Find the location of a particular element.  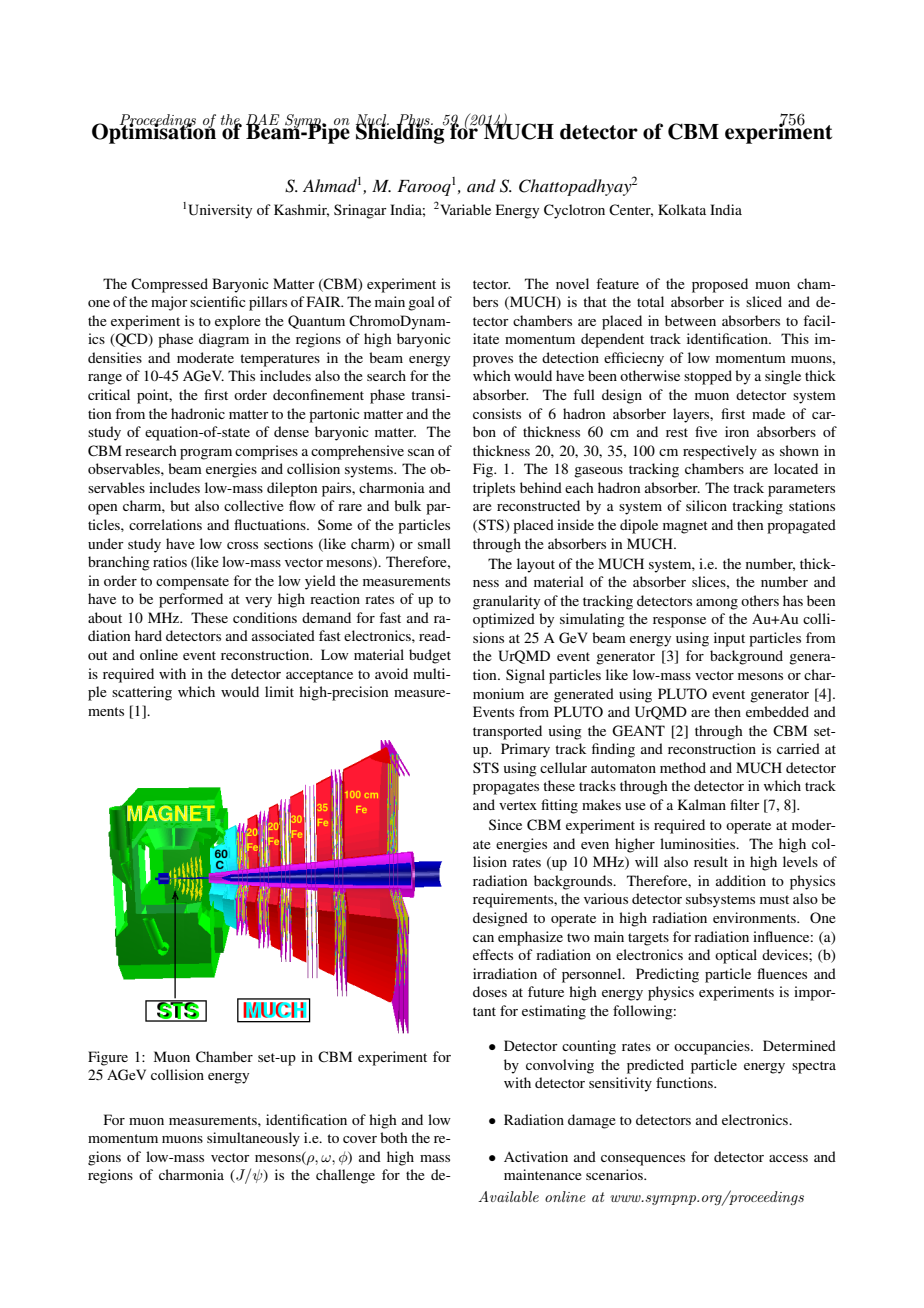

method is located at coordinates (683, 767).
